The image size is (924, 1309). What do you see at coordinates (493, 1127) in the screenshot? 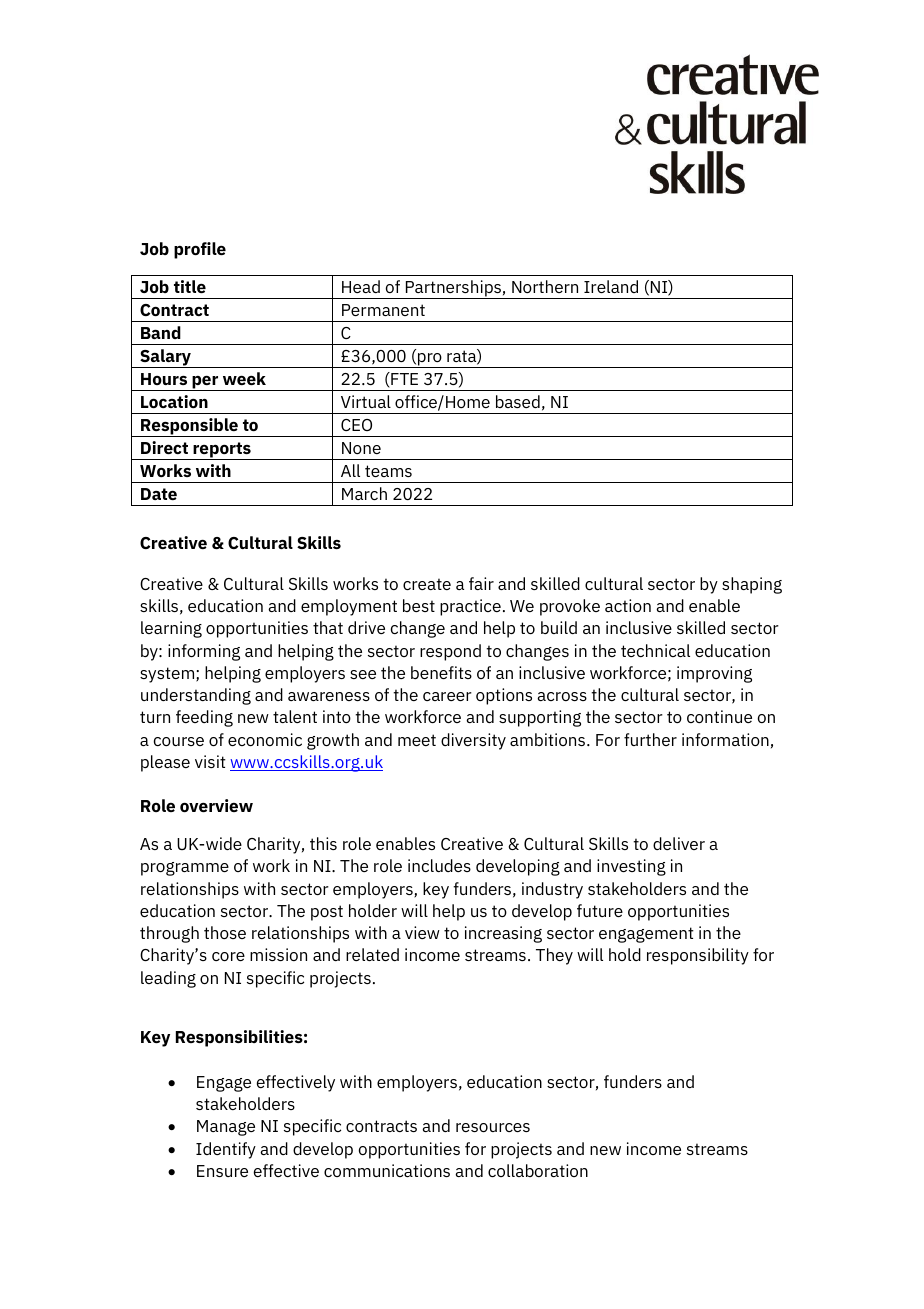
I see `resources` at bounding box center [493, 1127].
